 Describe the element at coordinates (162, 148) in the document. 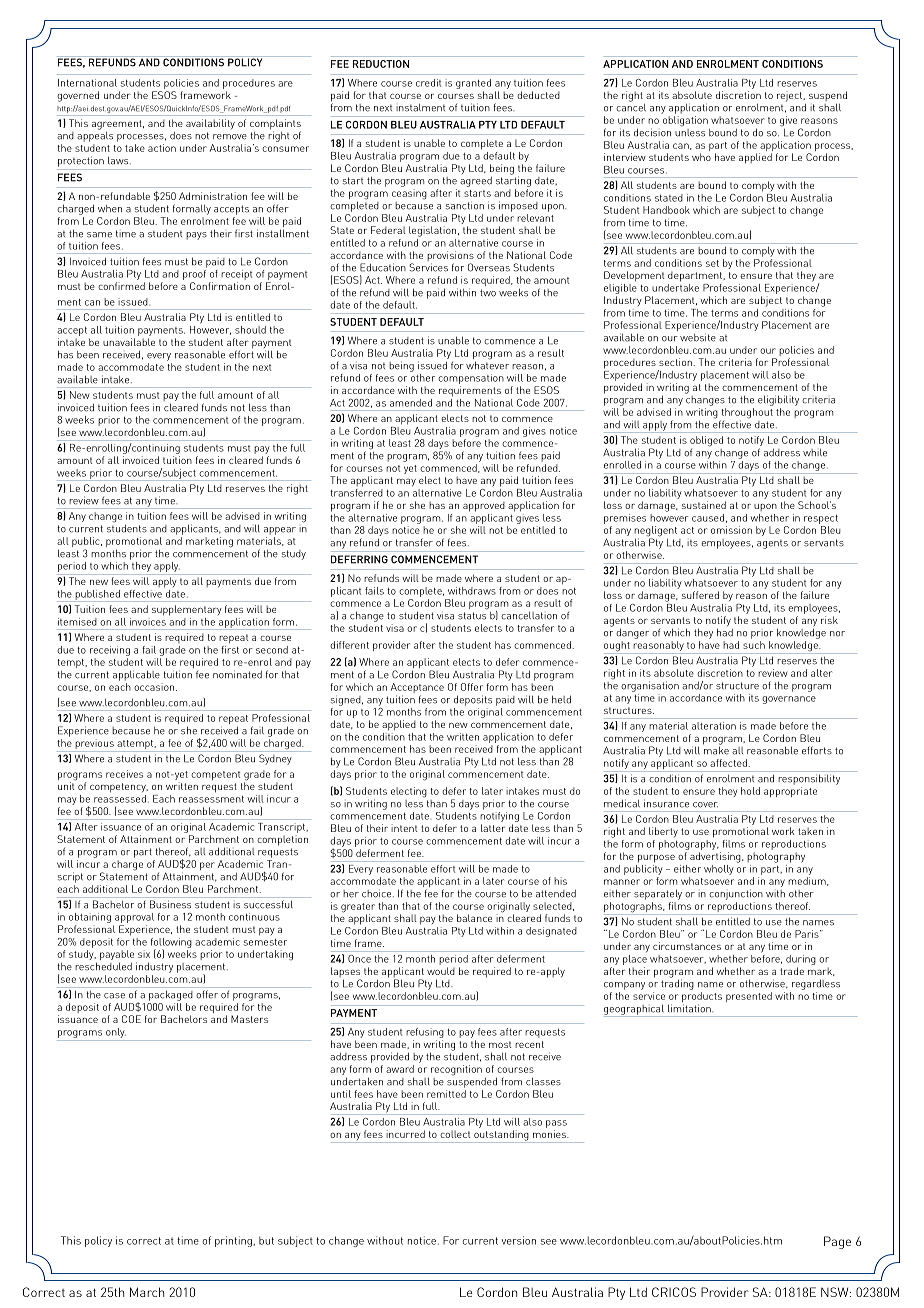

I see `action` at that location.
